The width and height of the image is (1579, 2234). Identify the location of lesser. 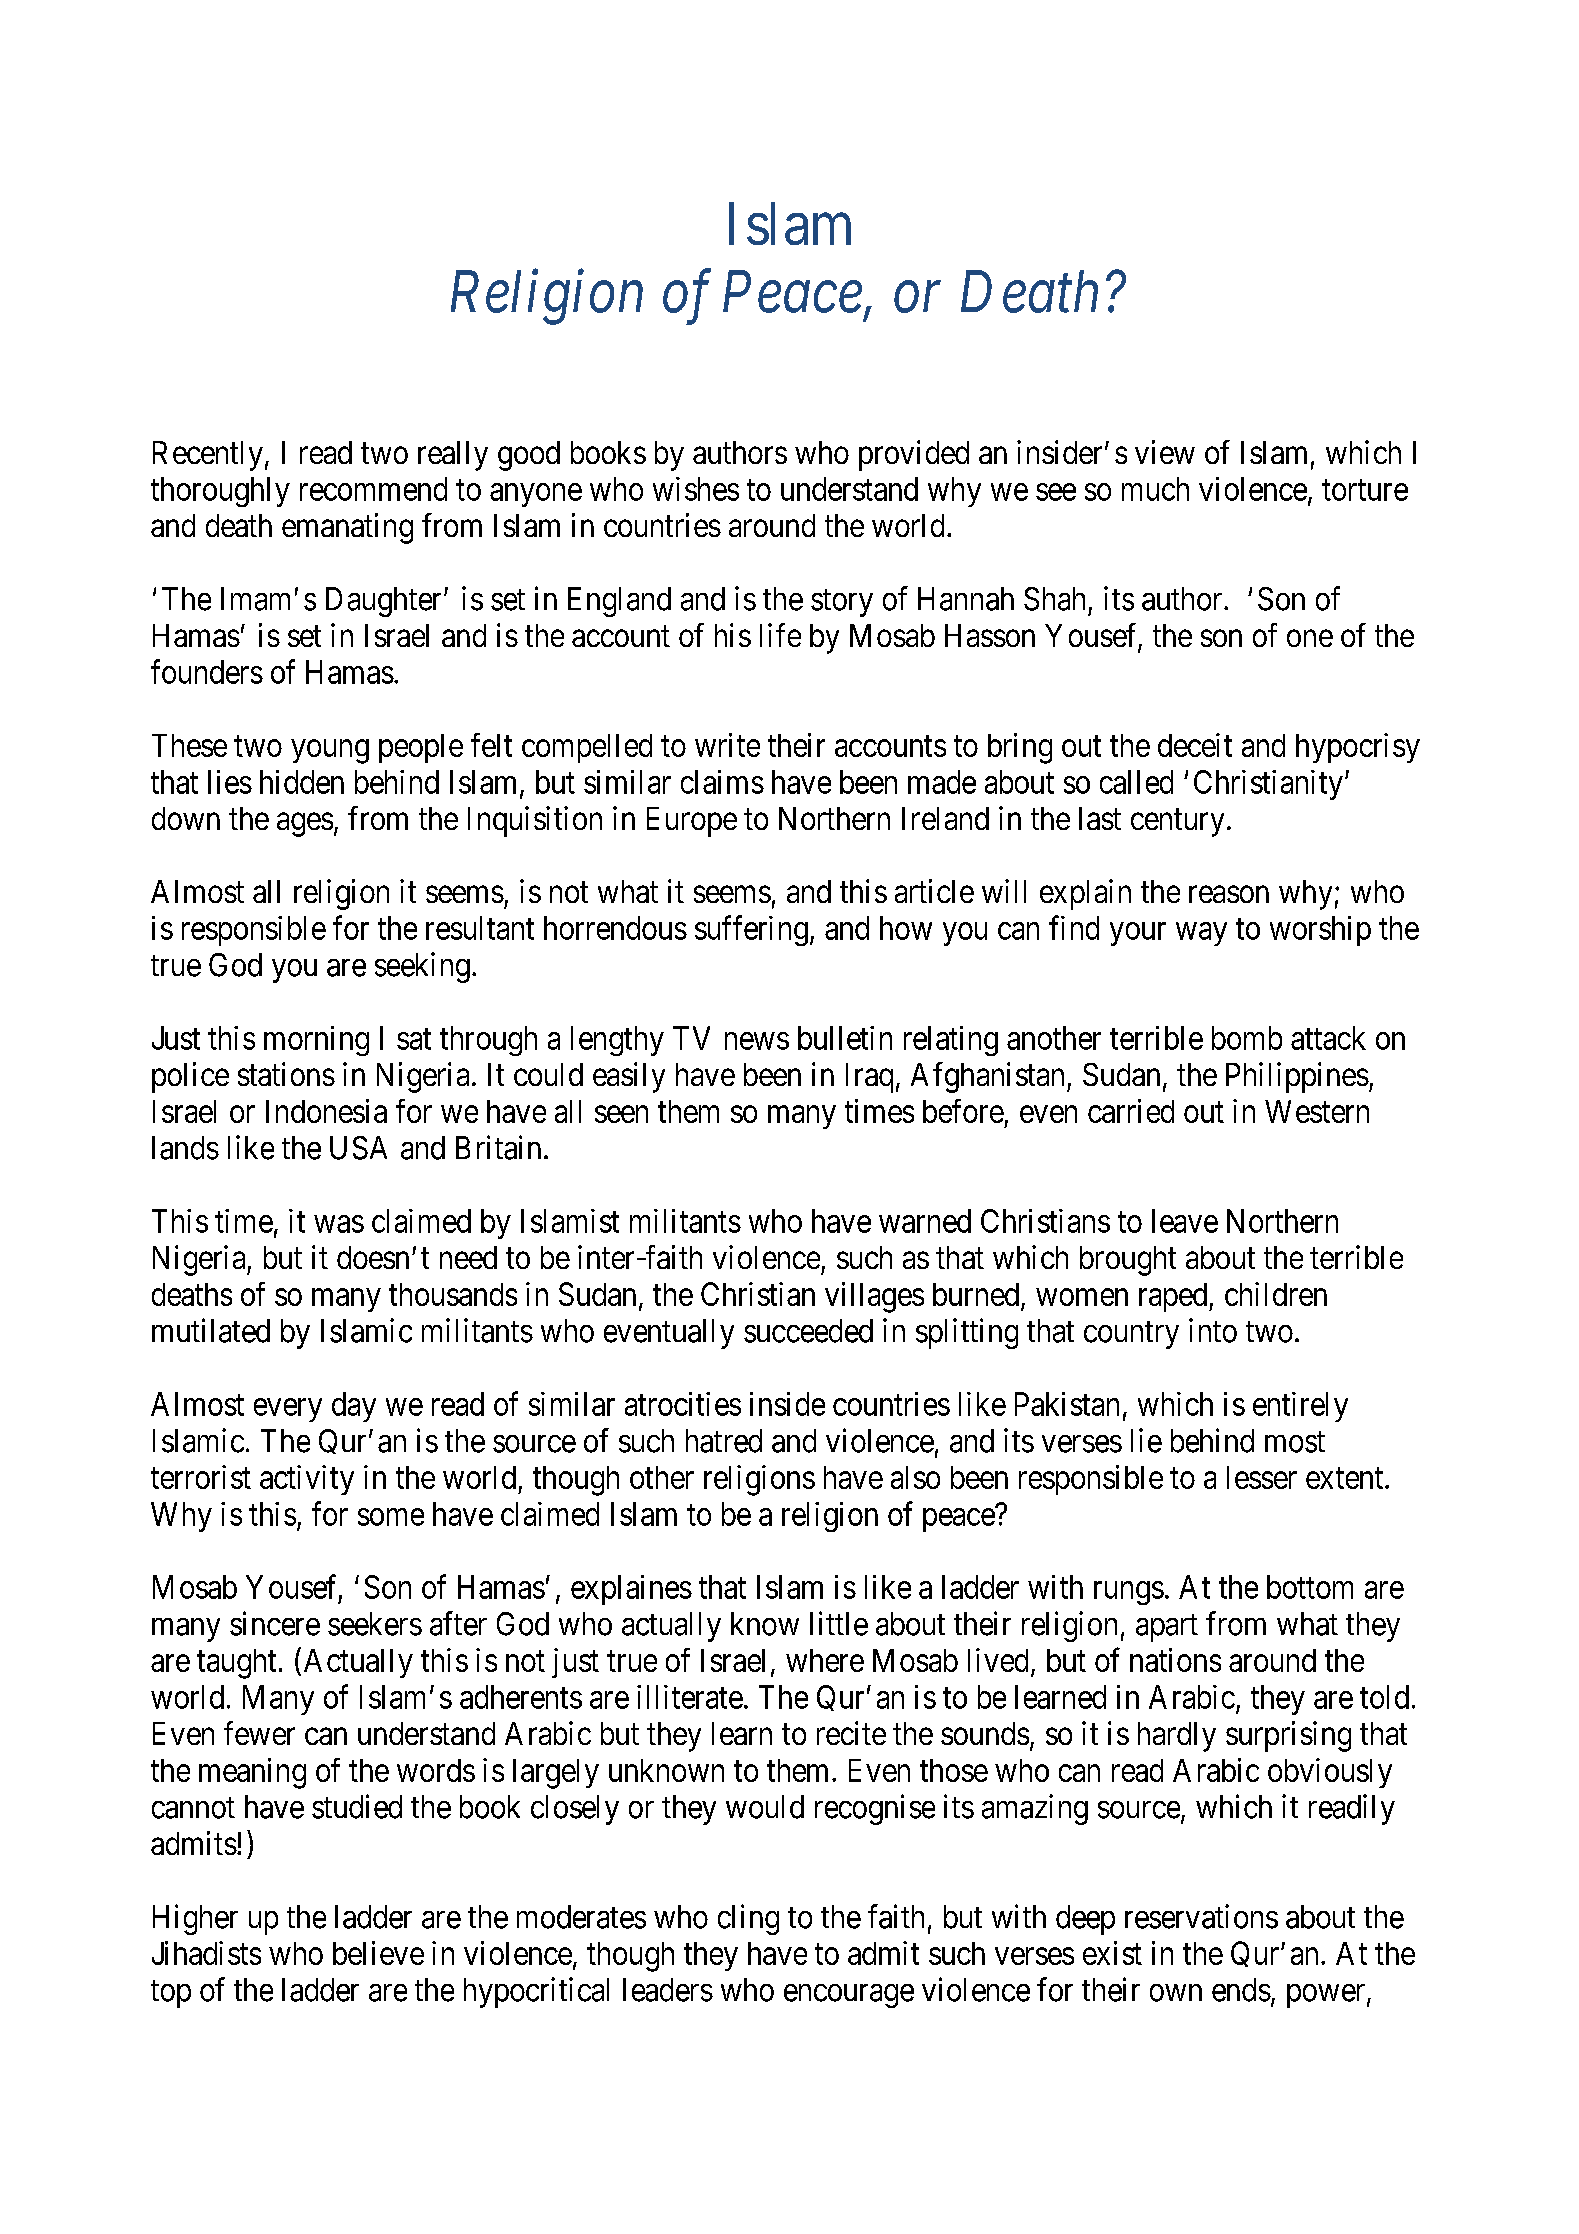
(1262, 1477).
